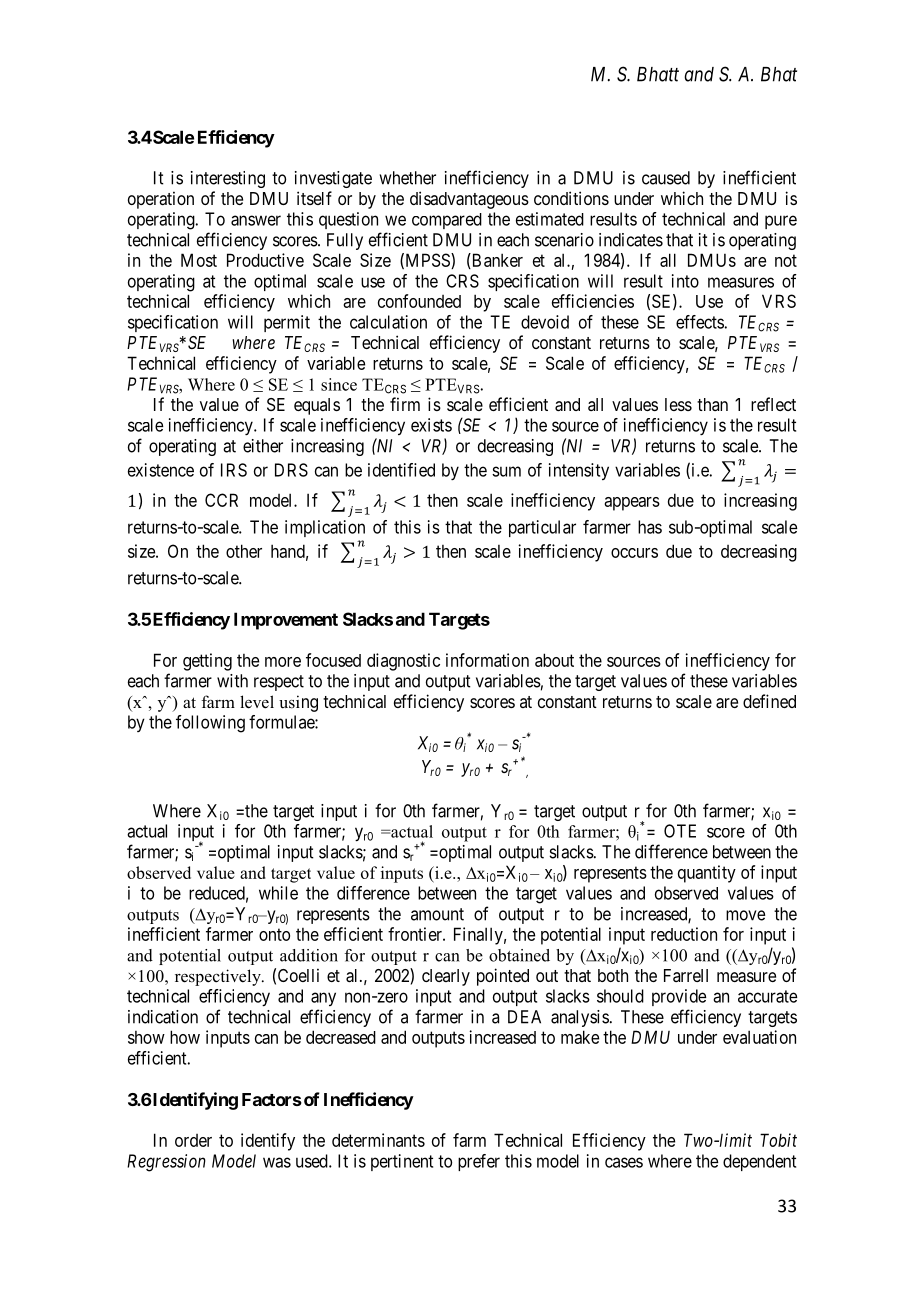 This screenshot has height=1305, width=924. I want to click on interesting, so click(228, 179).
